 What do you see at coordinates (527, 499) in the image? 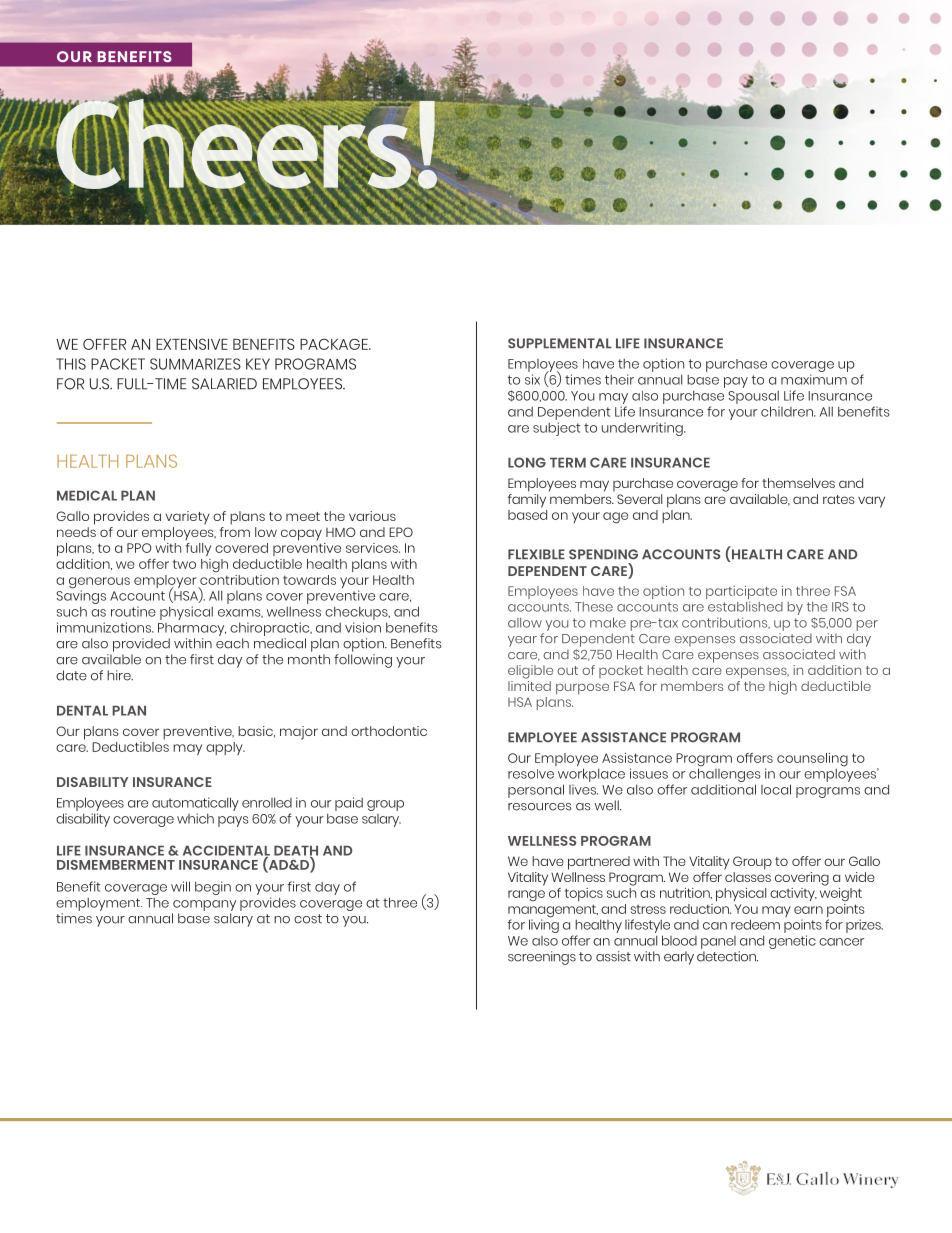
I see `family` at bounding box center [527, 499].
